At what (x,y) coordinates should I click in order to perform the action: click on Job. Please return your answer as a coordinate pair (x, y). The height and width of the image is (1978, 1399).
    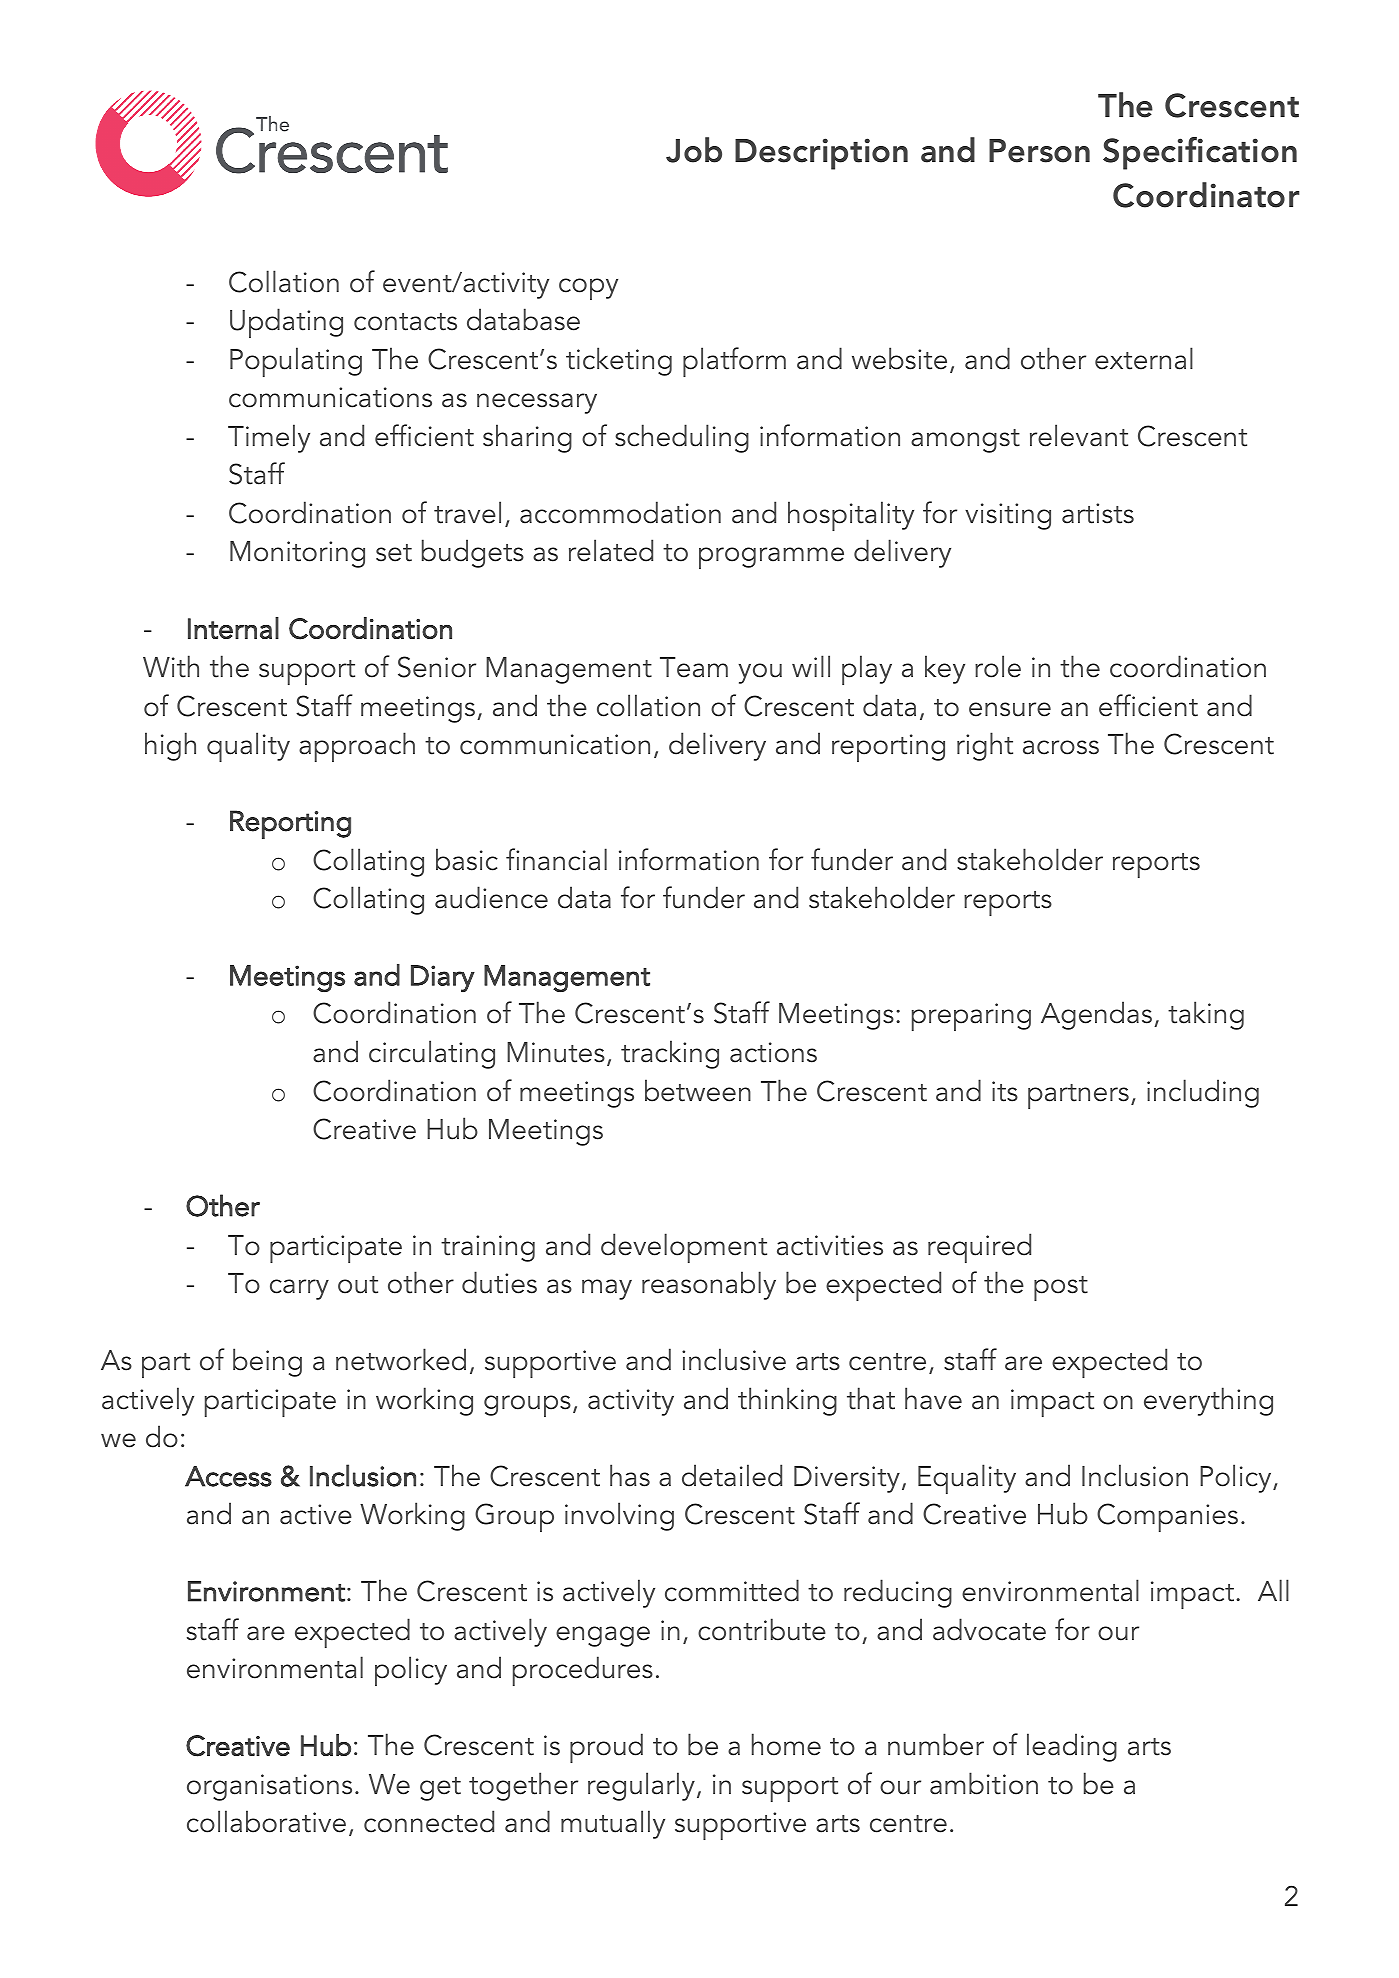
    Looking at the image, I should click on (694, 150).
